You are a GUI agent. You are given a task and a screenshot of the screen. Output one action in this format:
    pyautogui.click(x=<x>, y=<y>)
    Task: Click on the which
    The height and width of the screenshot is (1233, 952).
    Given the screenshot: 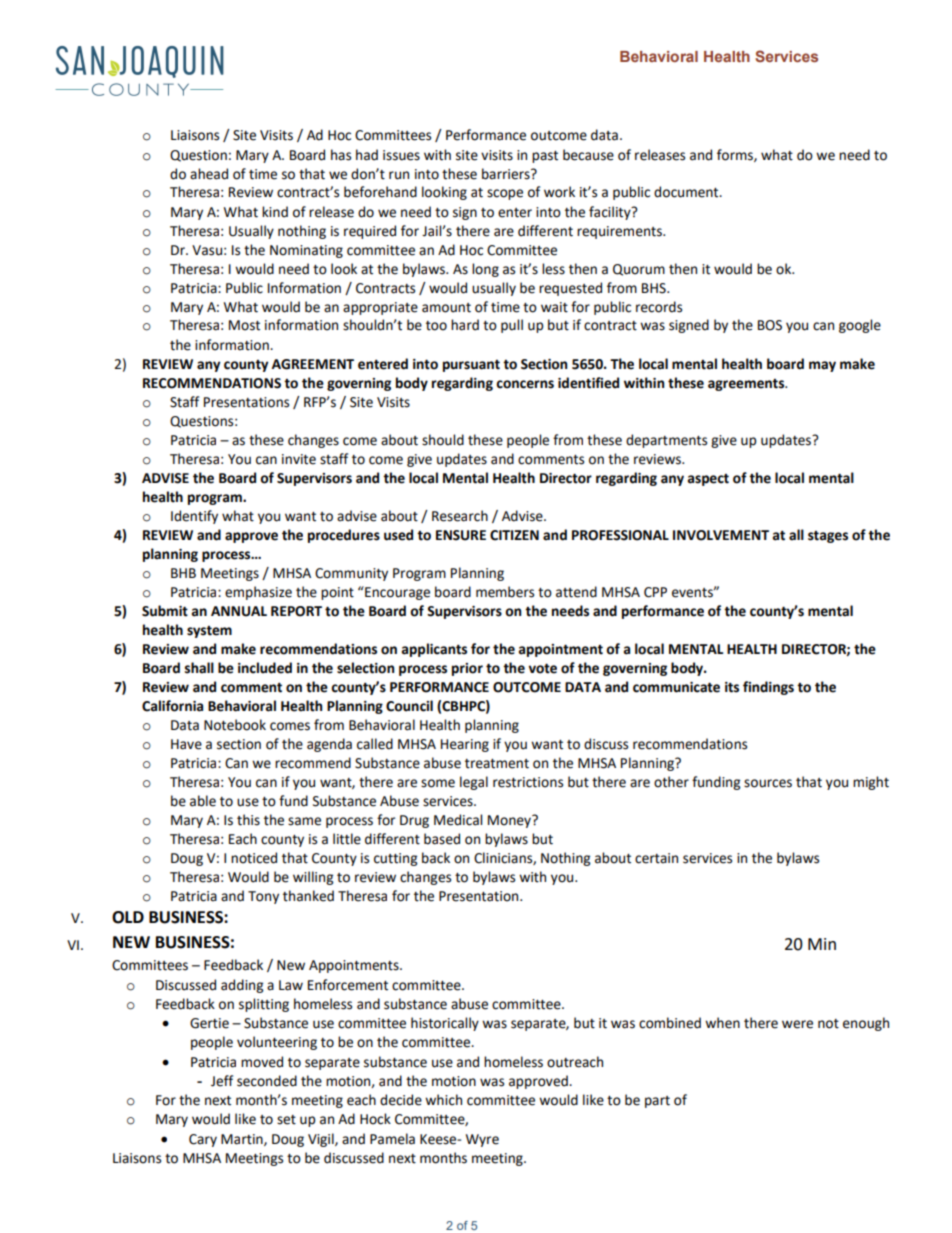 What is the action you would take?
    pyautogui.click(x=443, y=1100)
